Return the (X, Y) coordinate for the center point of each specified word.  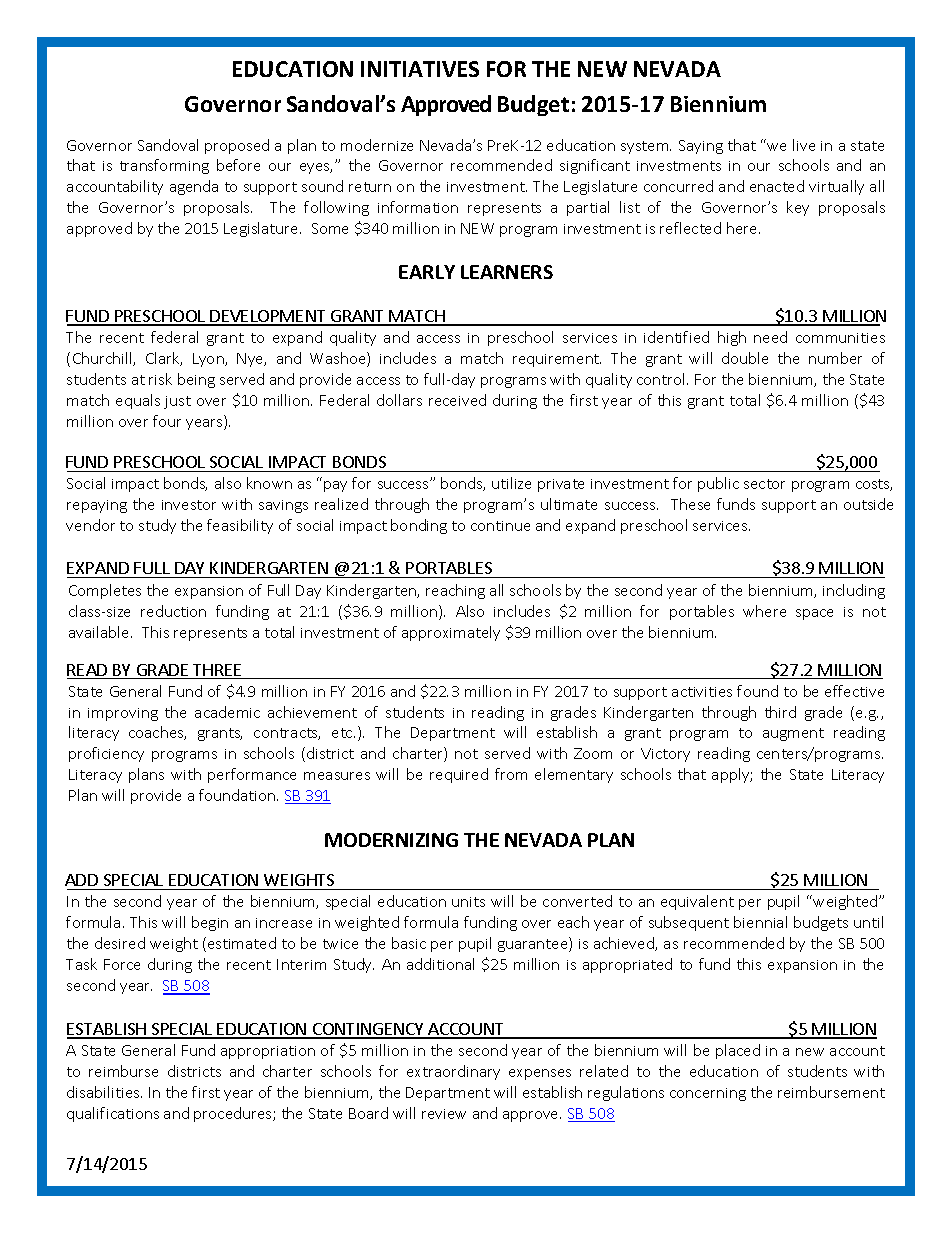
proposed (237, 146)
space (814, 614)
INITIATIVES (420, 69)
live (804, 145)
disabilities (104, 1092)
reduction (173, 611)
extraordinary (453, 1072)
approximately (451, 633)
